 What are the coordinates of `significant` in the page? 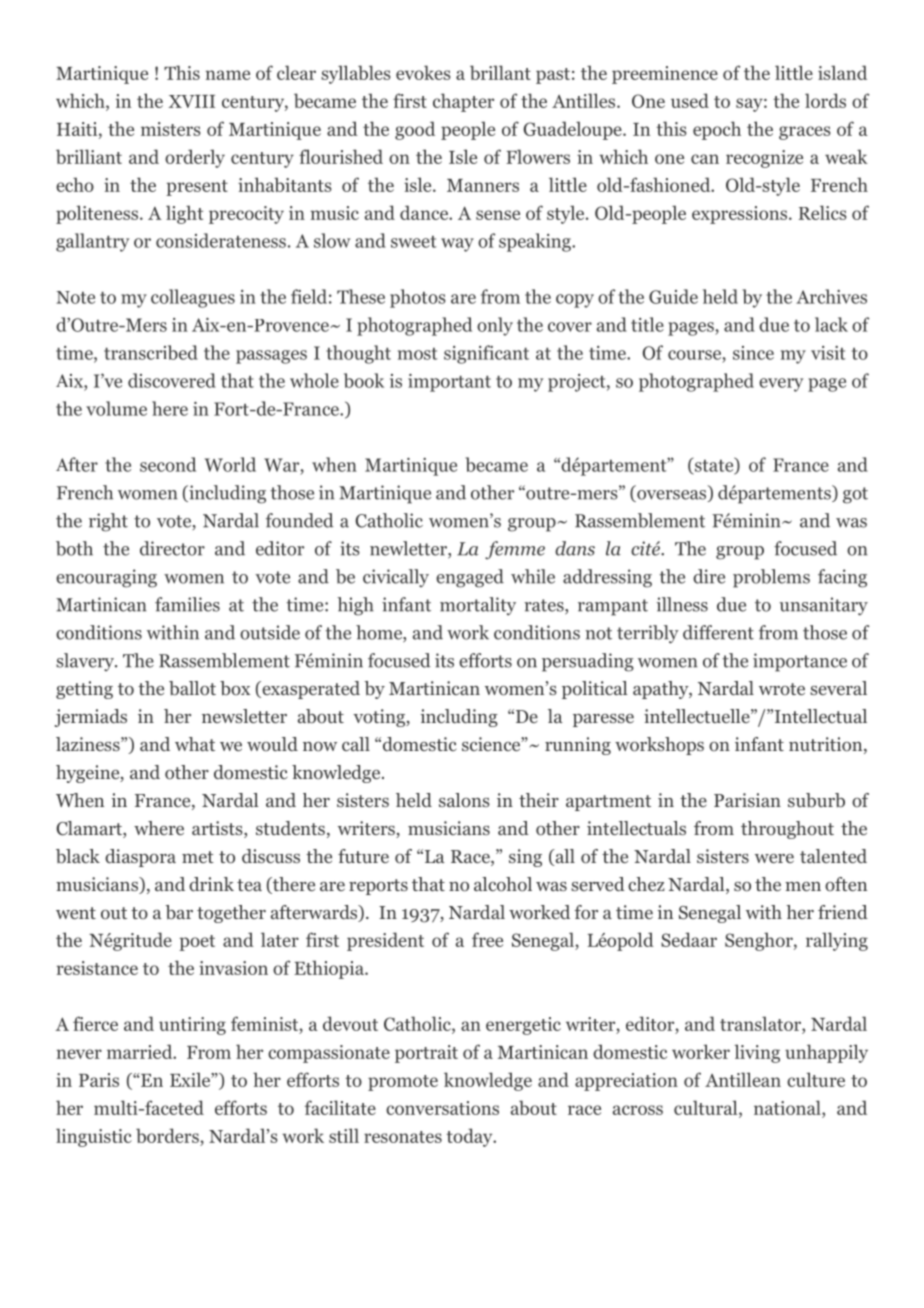 It's located at (486, 354).
